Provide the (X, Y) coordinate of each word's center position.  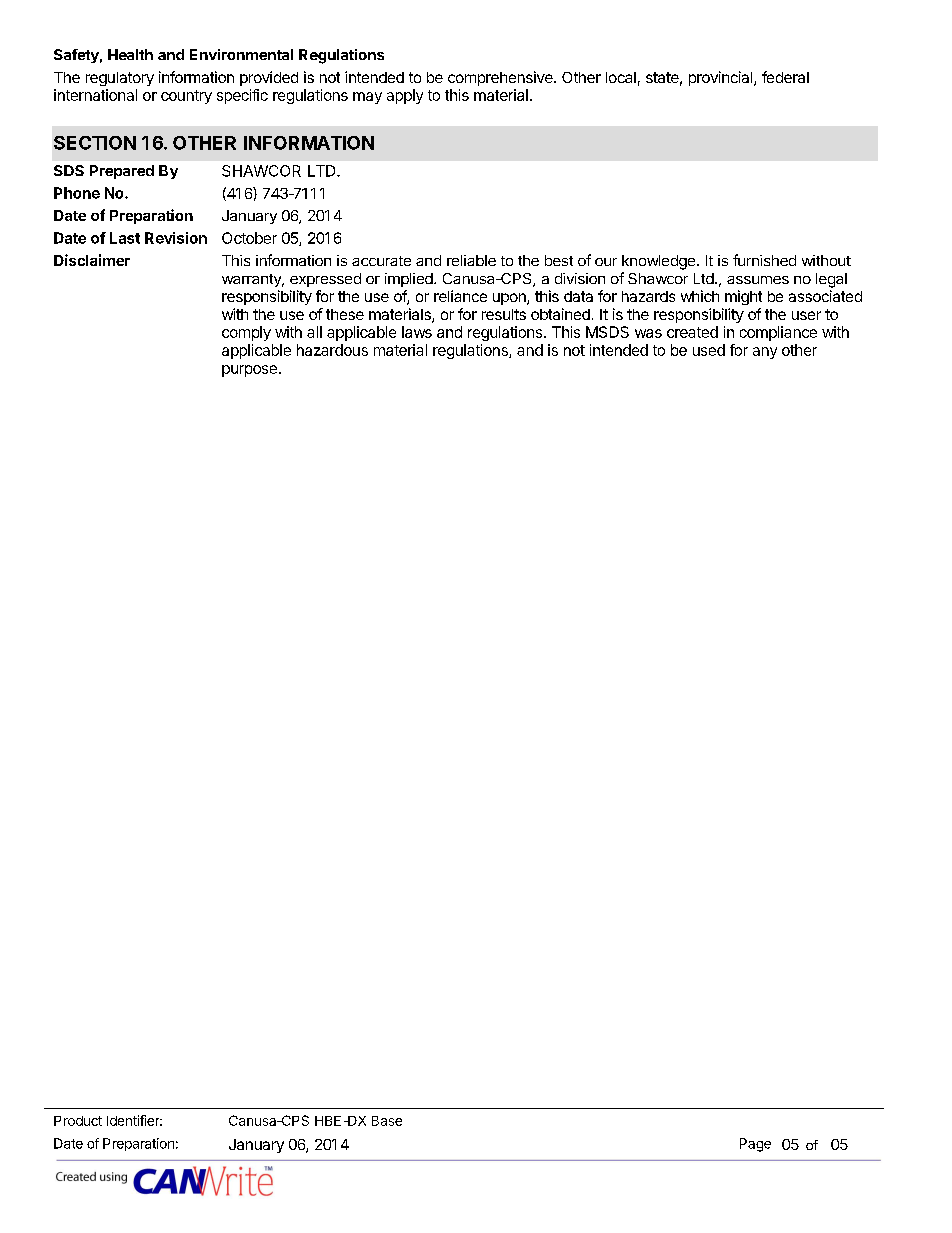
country (186, 97)
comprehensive (501, 78)
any (765, 353)
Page (755, 1145)
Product (78, 1121)
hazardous (332, 350)
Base (387, 1121)
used (709, 350)
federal (785, 77)
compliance (778, 333)
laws (417, 332)
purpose (249, 371)
